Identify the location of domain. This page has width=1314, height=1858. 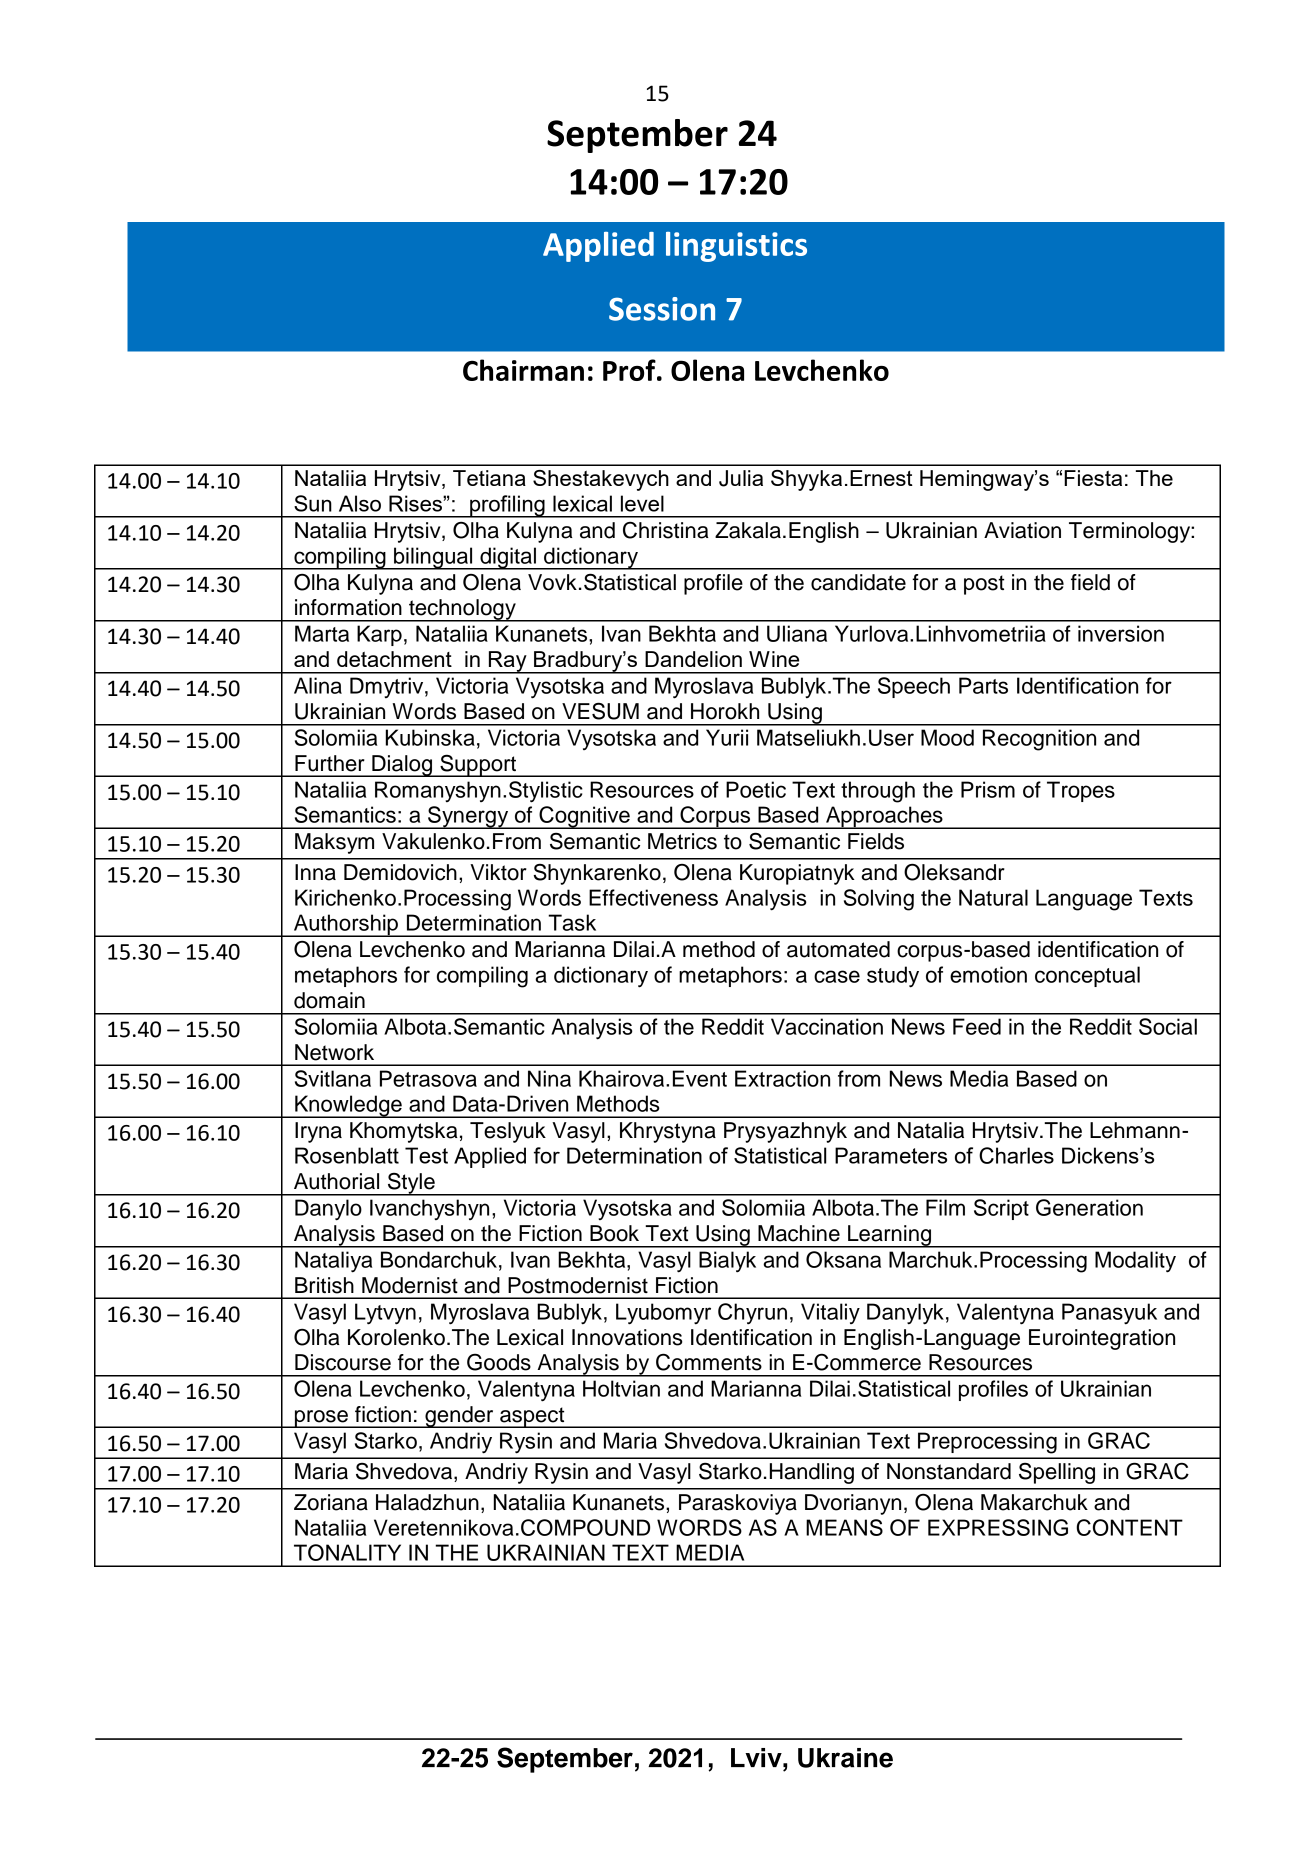
(329, 1000).
